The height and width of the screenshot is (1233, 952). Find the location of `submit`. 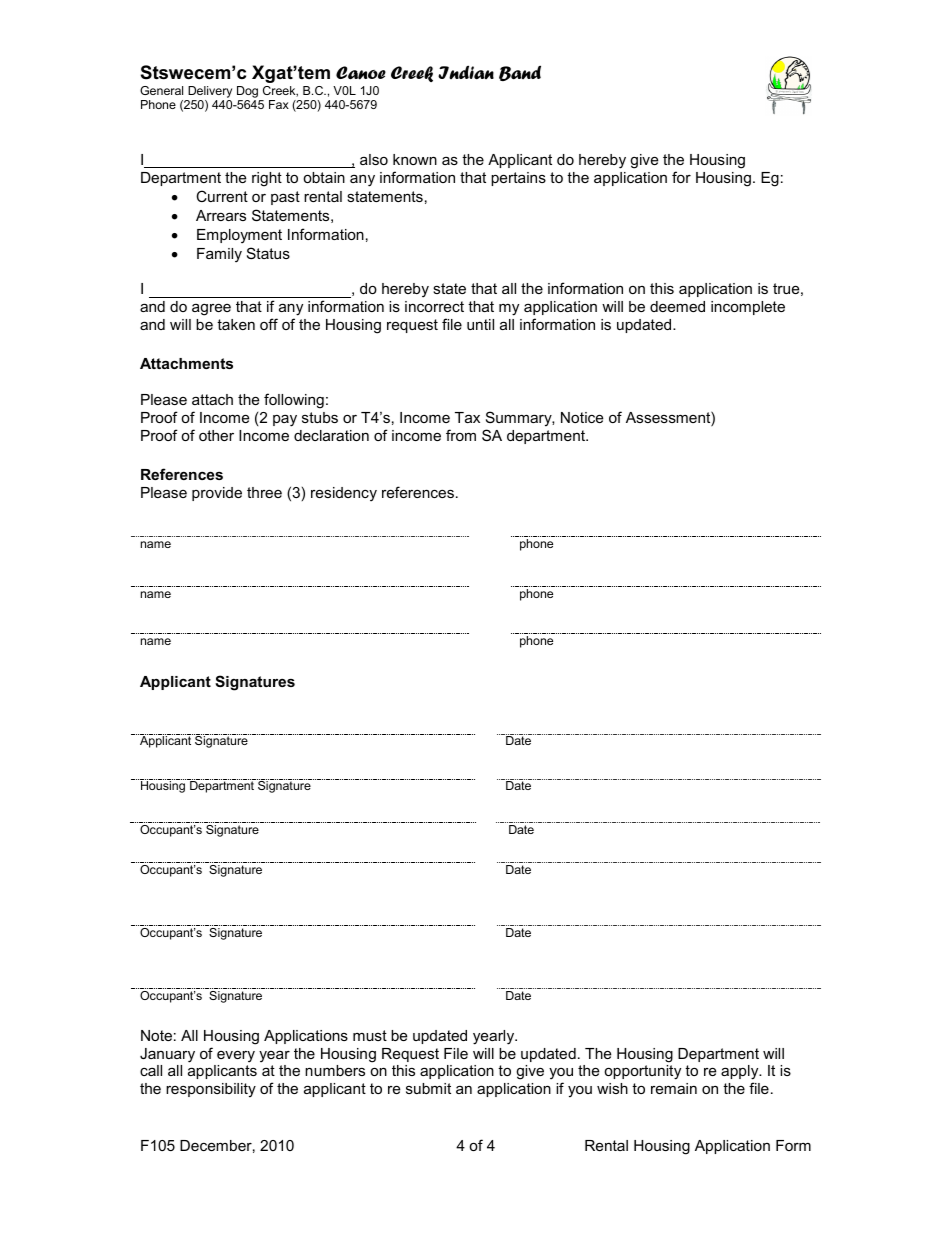

submit is located at coordinates (428, 1088).
